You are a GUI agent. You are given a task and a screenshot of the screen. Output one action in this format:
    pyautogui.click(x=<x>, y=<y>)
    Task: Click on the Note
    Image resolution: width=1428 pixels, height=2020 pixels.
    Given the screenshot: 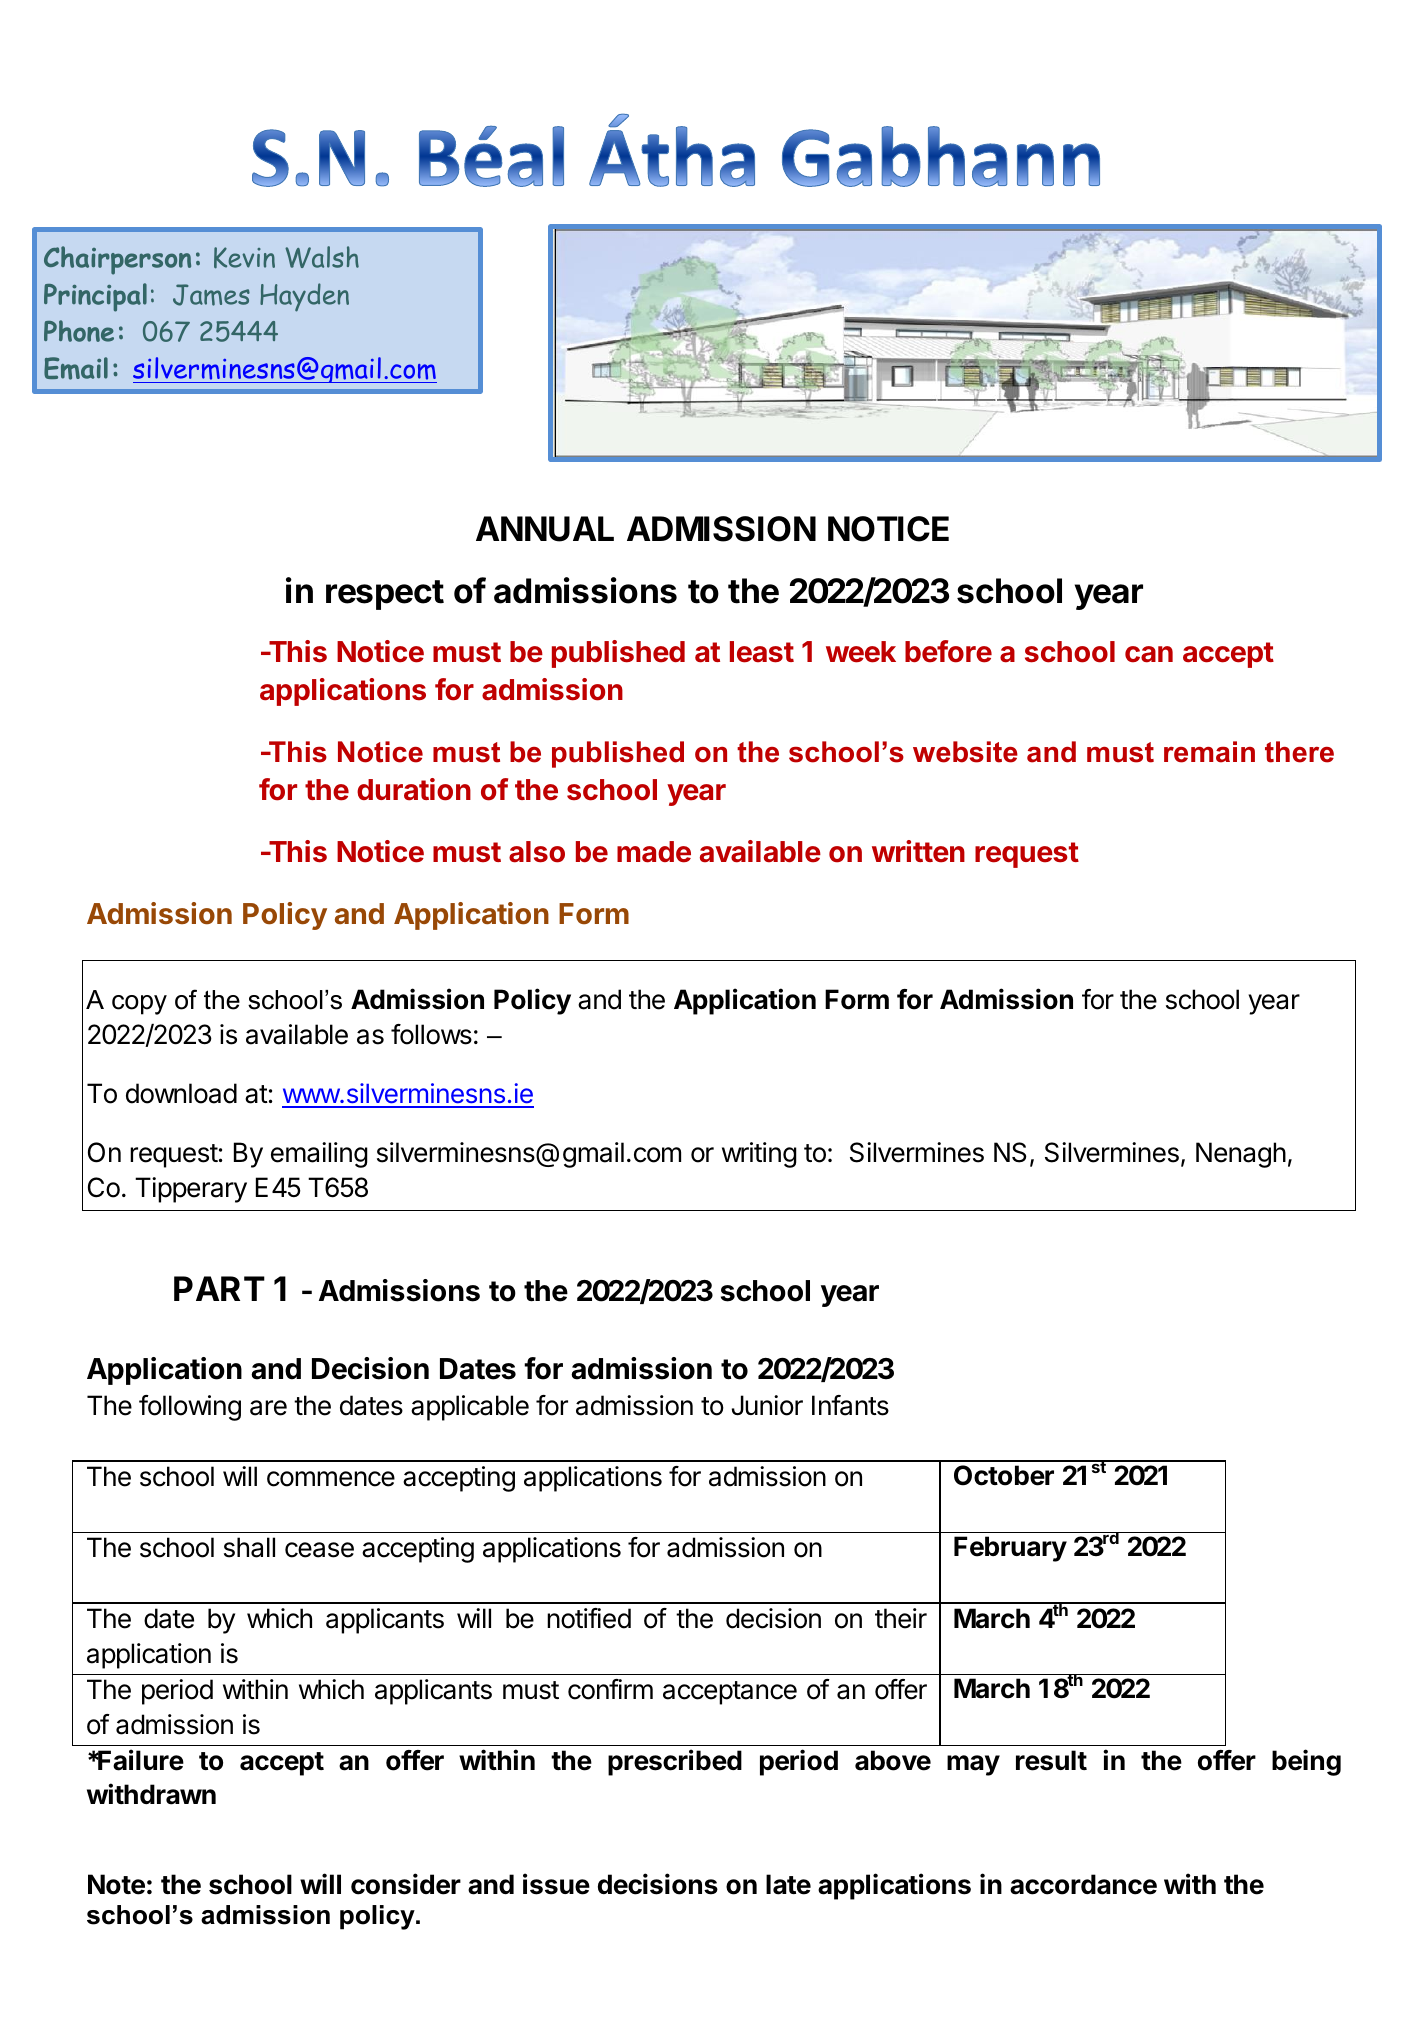 What is the action you would take?
    pyautogui.click(x=116, y=1884)
